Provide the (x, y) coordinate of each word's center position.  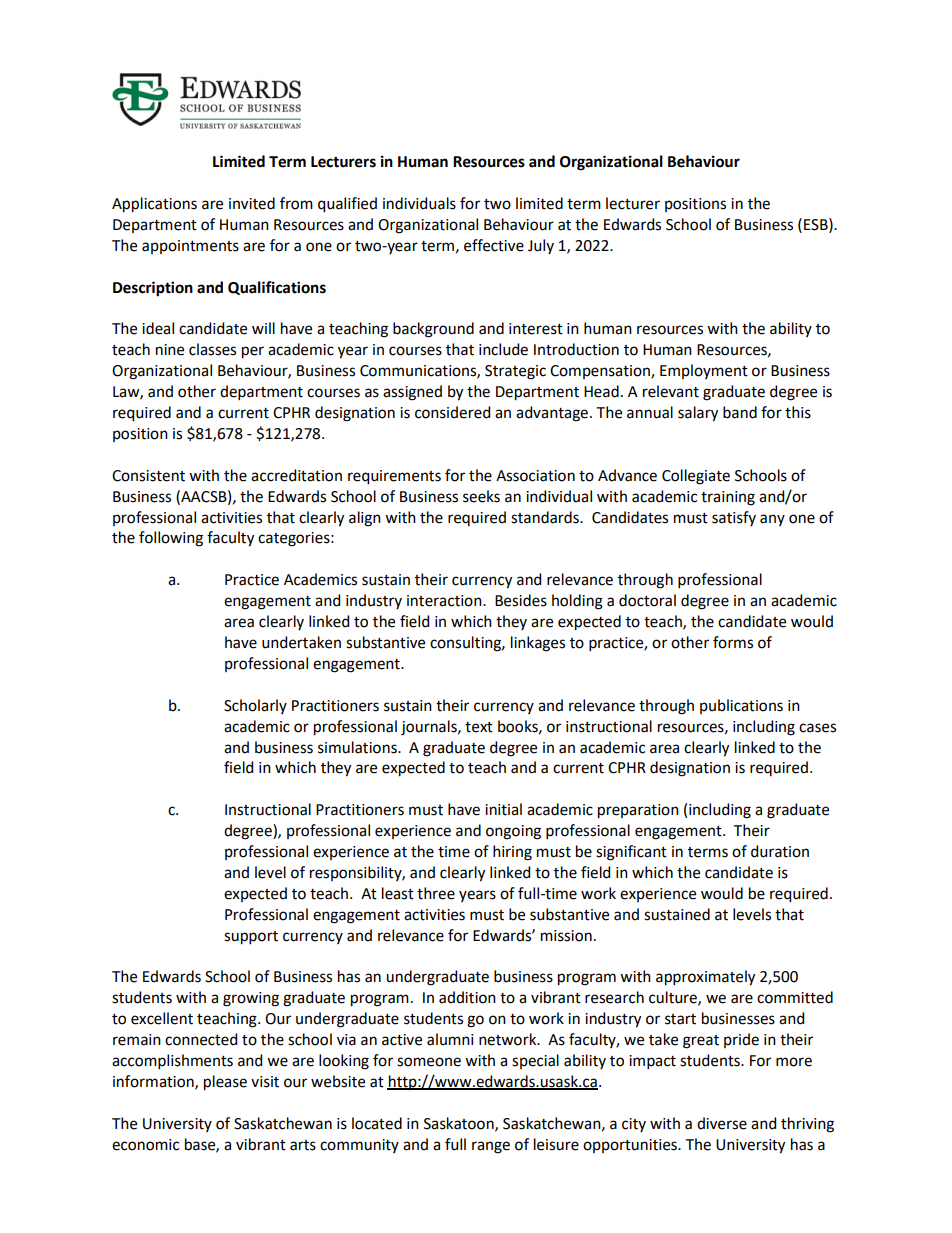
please (225, 1083)
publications (741, 706)
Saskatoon (460, 1124)
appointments (190, 247)
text (479, 727)
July (541, 246)
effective (494, 245)
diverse (722, 1123)
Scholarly (255, 706)
